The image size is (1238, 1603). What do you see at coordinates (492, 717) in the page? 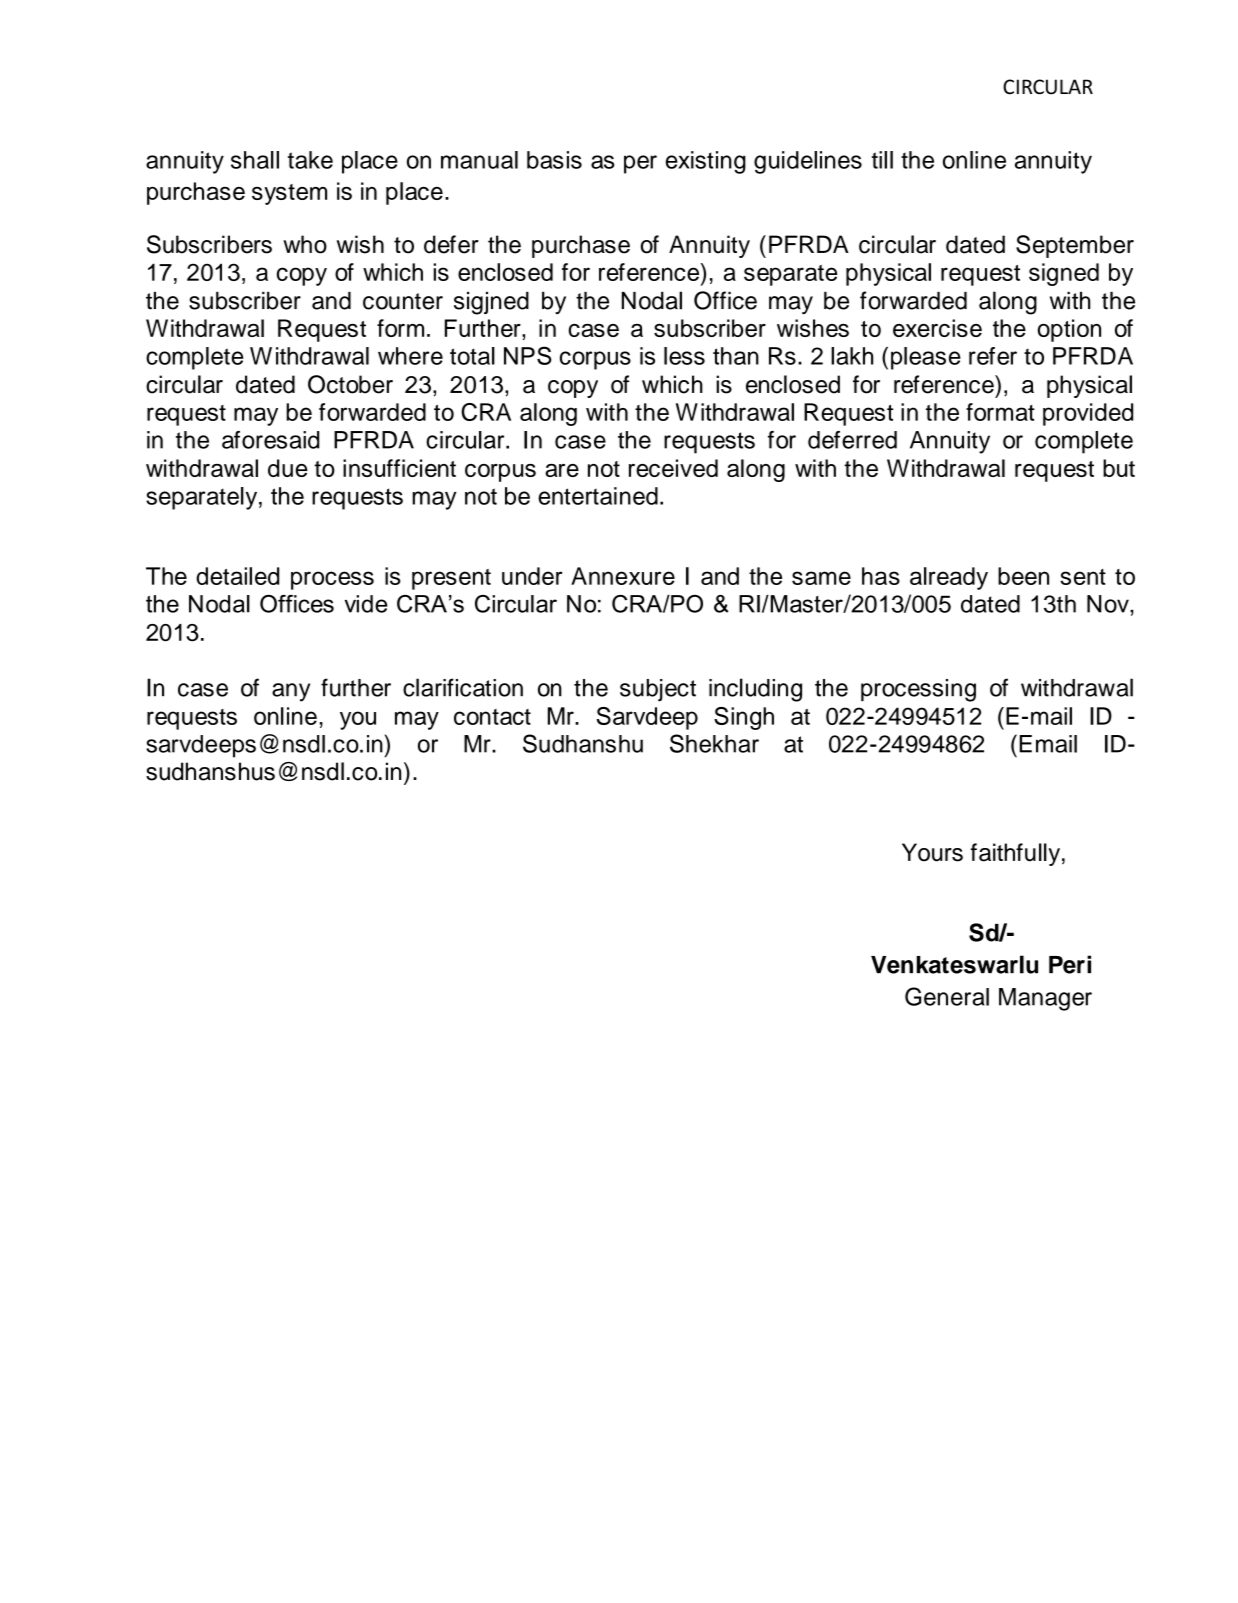
I see `contact` at bounding box center [492, 717].
